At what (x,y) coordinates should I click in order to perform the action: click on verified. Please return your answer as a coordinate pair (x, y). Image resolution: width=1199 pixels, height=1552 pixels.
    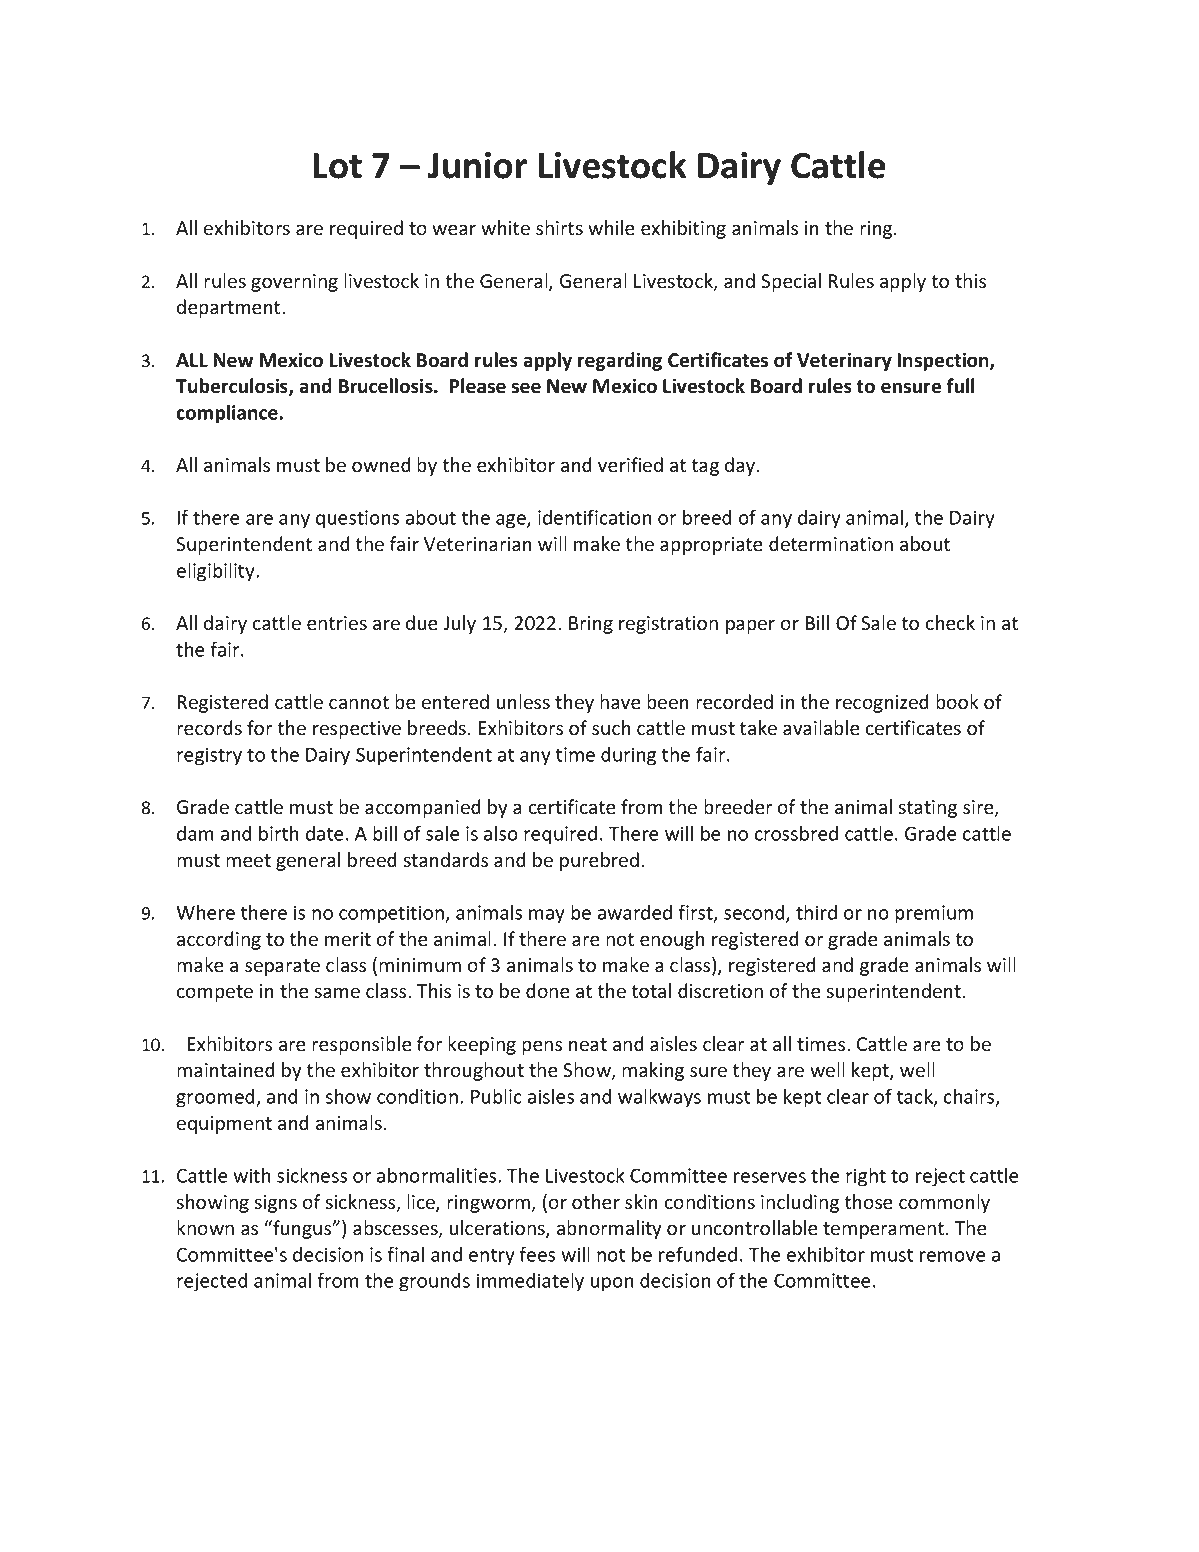
    Looking at the image, I should click on (630, 465).
